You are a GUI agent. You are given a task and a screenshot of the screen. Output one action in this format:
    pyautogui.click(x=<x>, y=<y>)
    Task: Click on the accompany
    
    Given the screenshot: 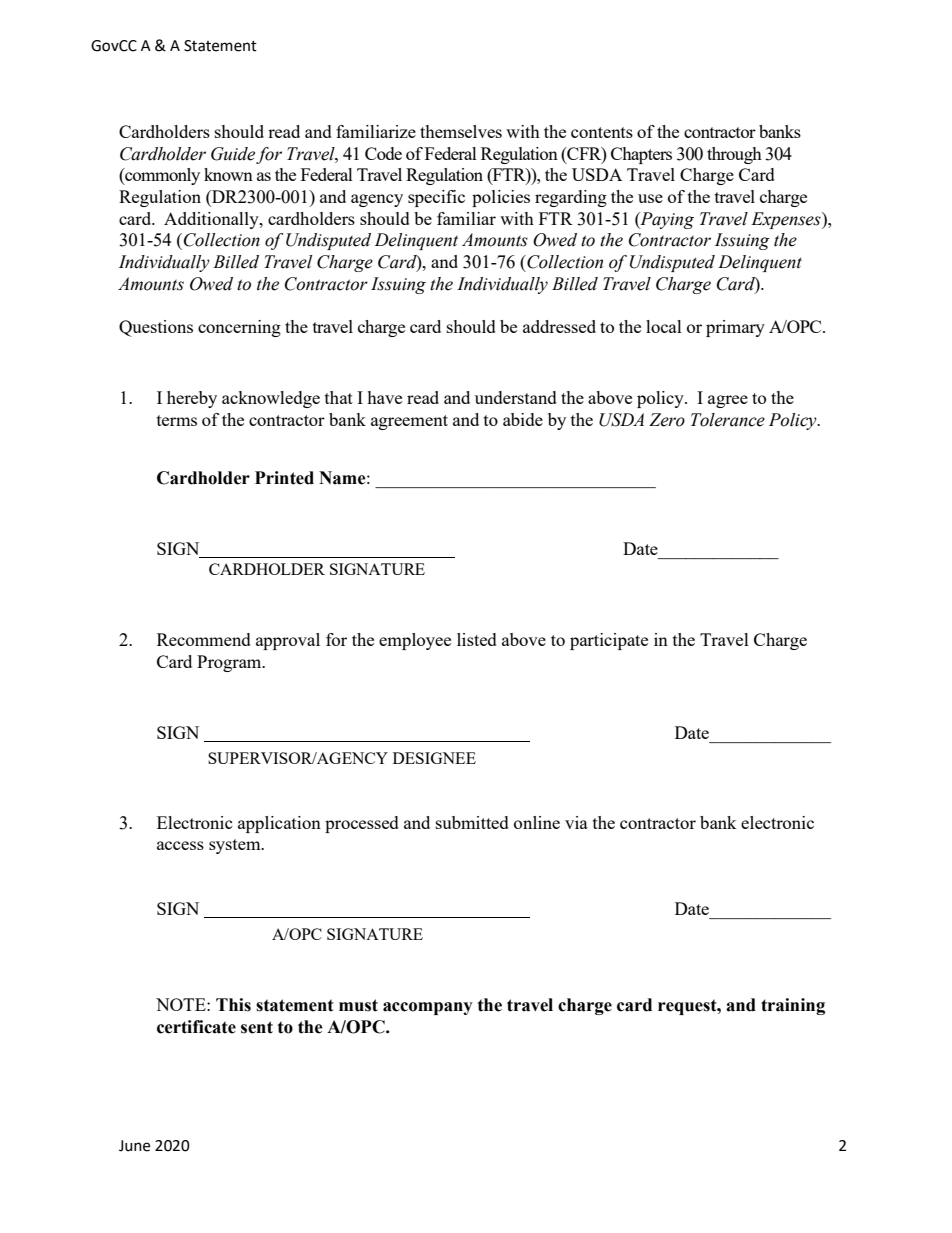 What is the action you would take?
    pyautogui.click(x=428, y=1008)
